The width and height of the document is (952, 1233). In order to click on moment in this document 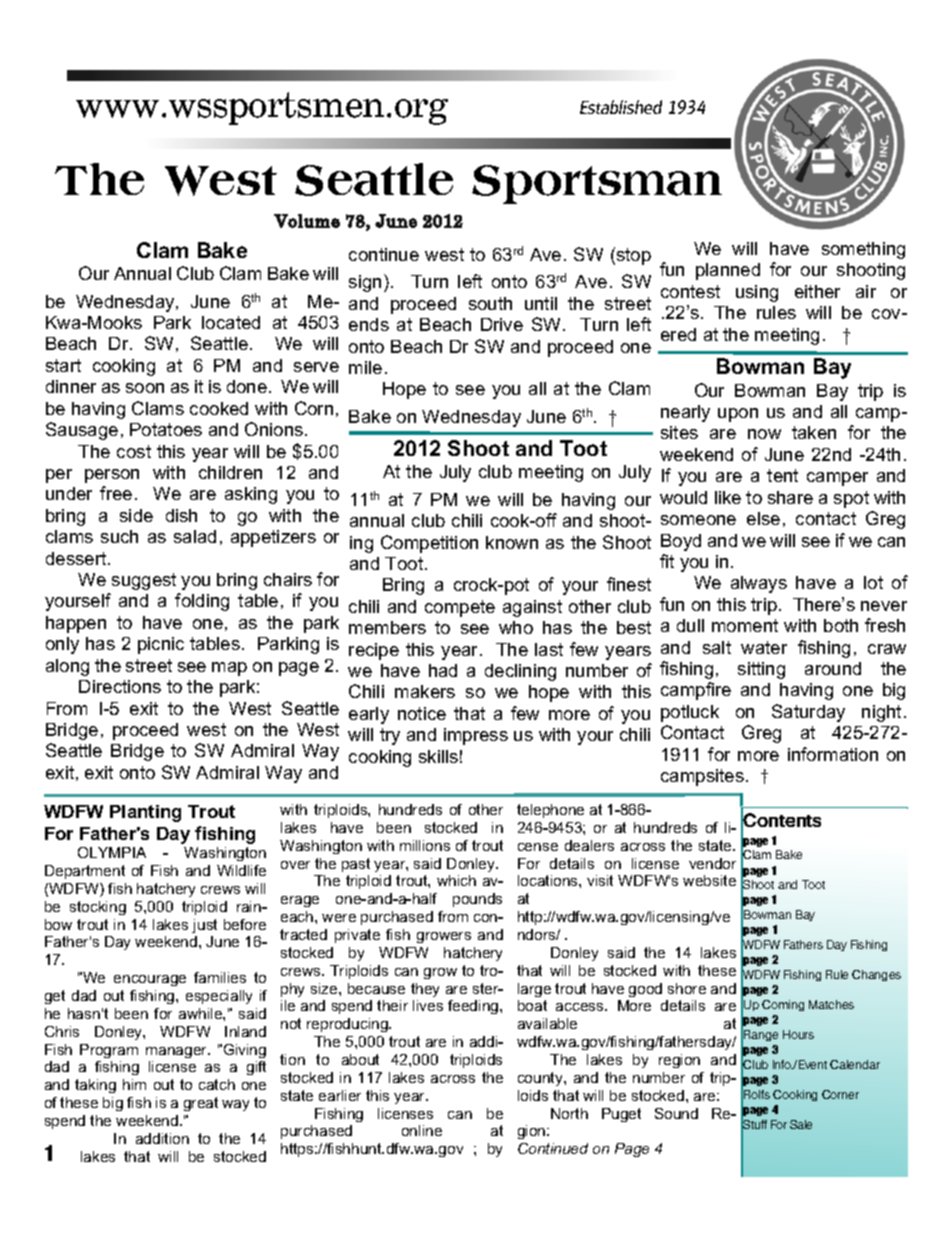, I will do `click(745, 625)`.
